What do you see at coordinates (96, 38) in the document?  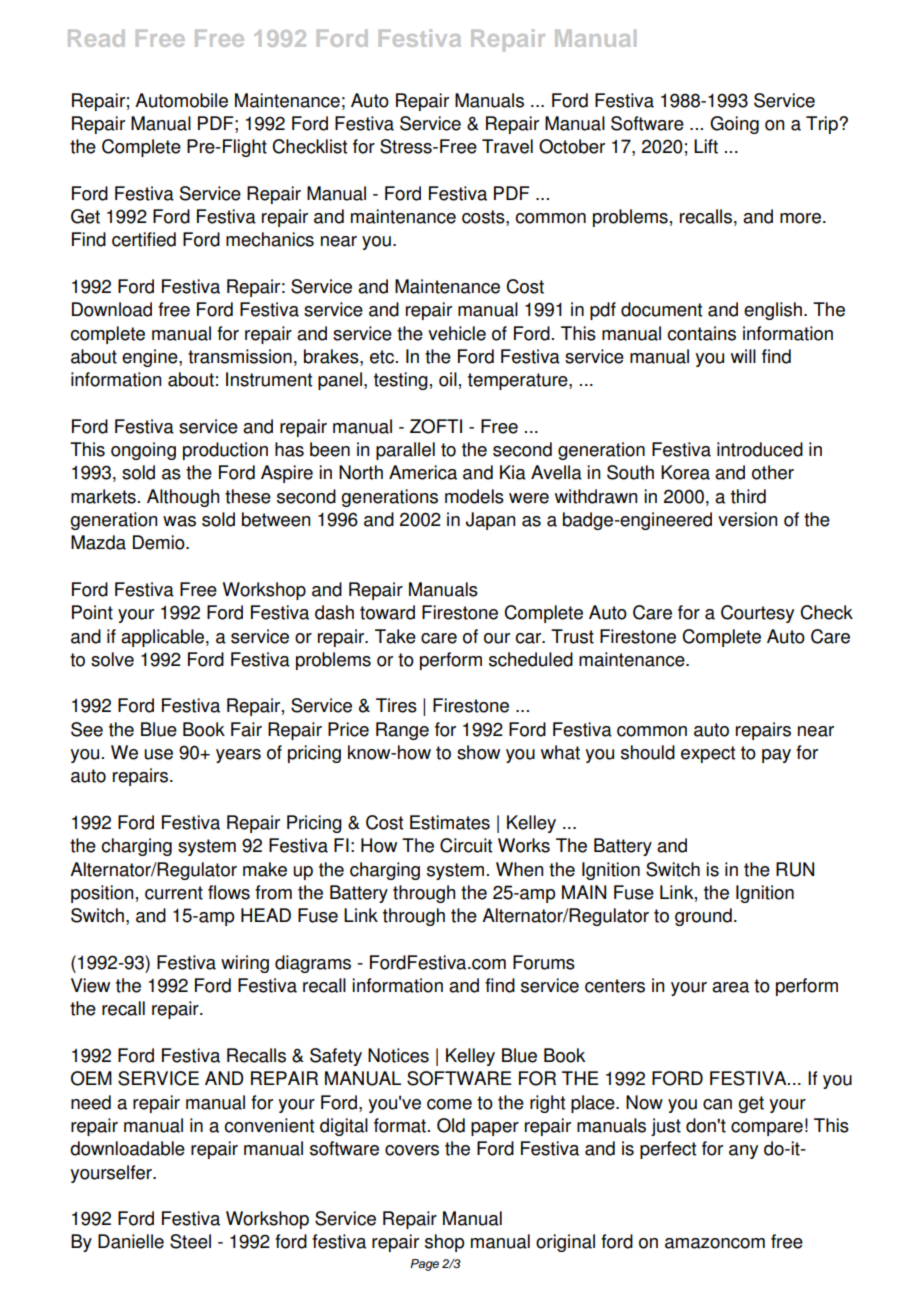 I see `Read` at bounding box center [96, 38].
